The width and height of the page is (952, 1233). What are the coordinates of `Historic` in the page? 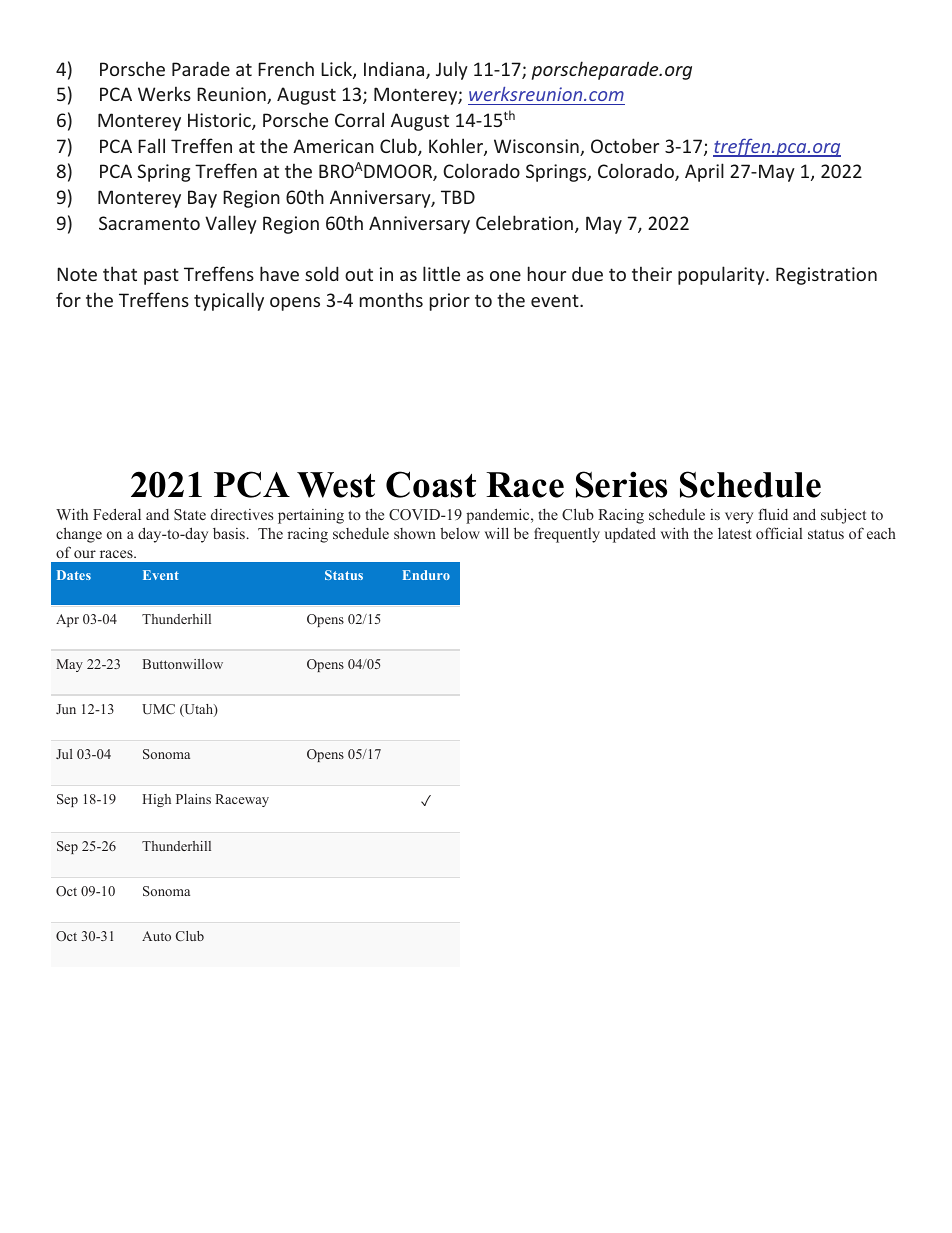 It's located at (220, 121).
